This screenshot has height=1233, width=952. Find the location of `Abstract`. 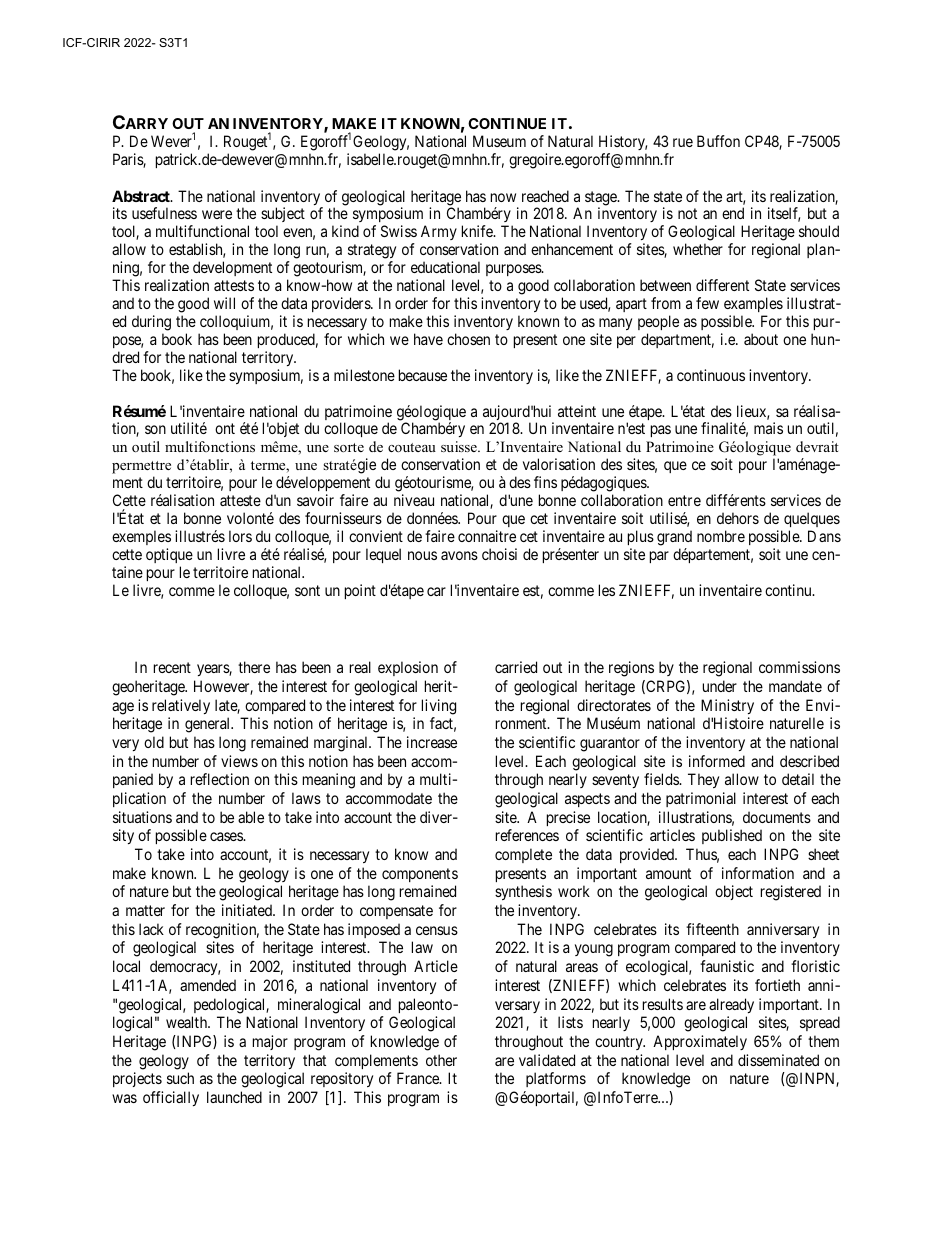

Abstract is located at coordinates (142, 196).
